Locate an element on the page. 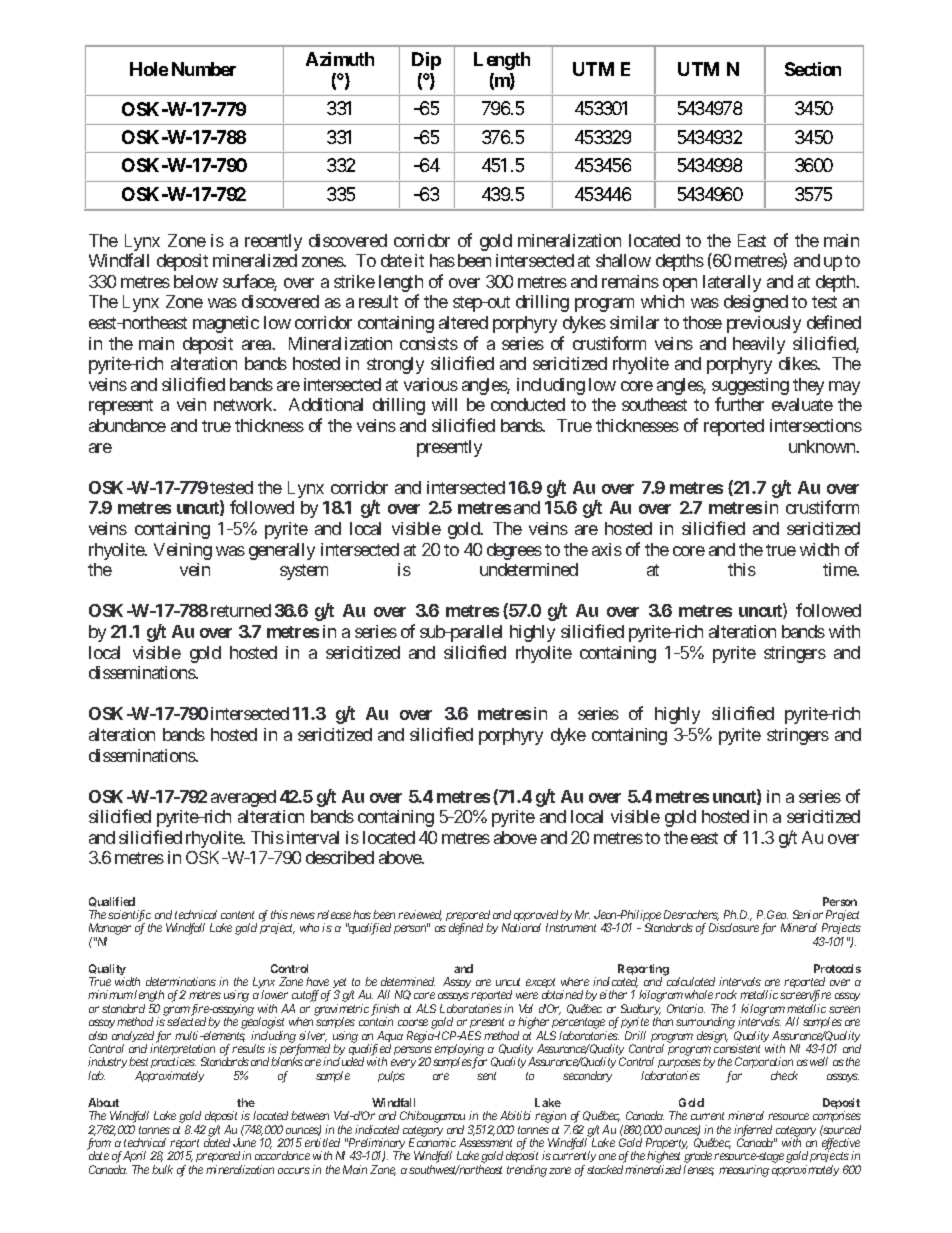  laterally is located at coordinates (732, 283).
